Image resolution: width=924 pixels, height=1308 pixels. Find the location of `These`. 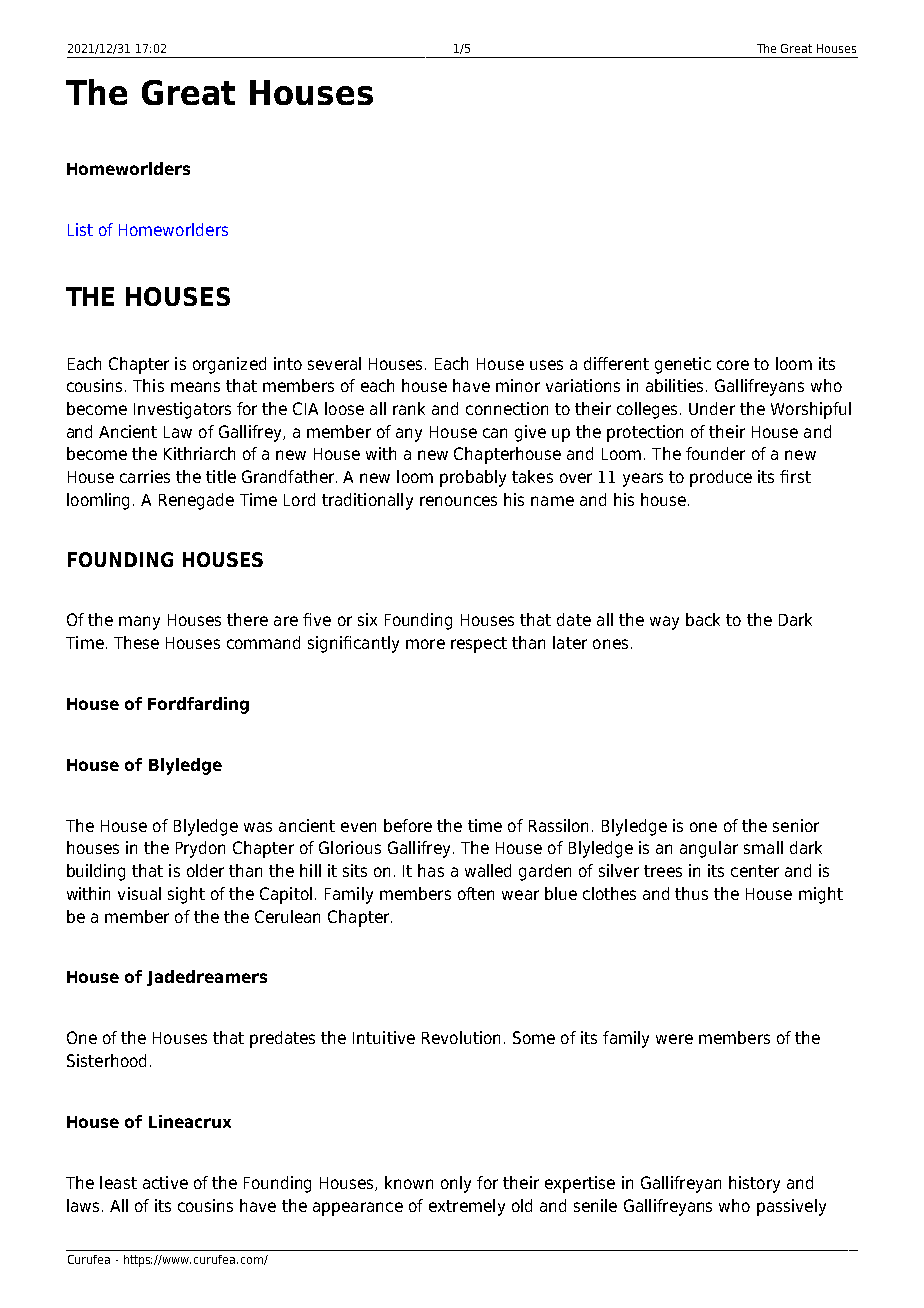

These is located at coordinates (136, 642).
